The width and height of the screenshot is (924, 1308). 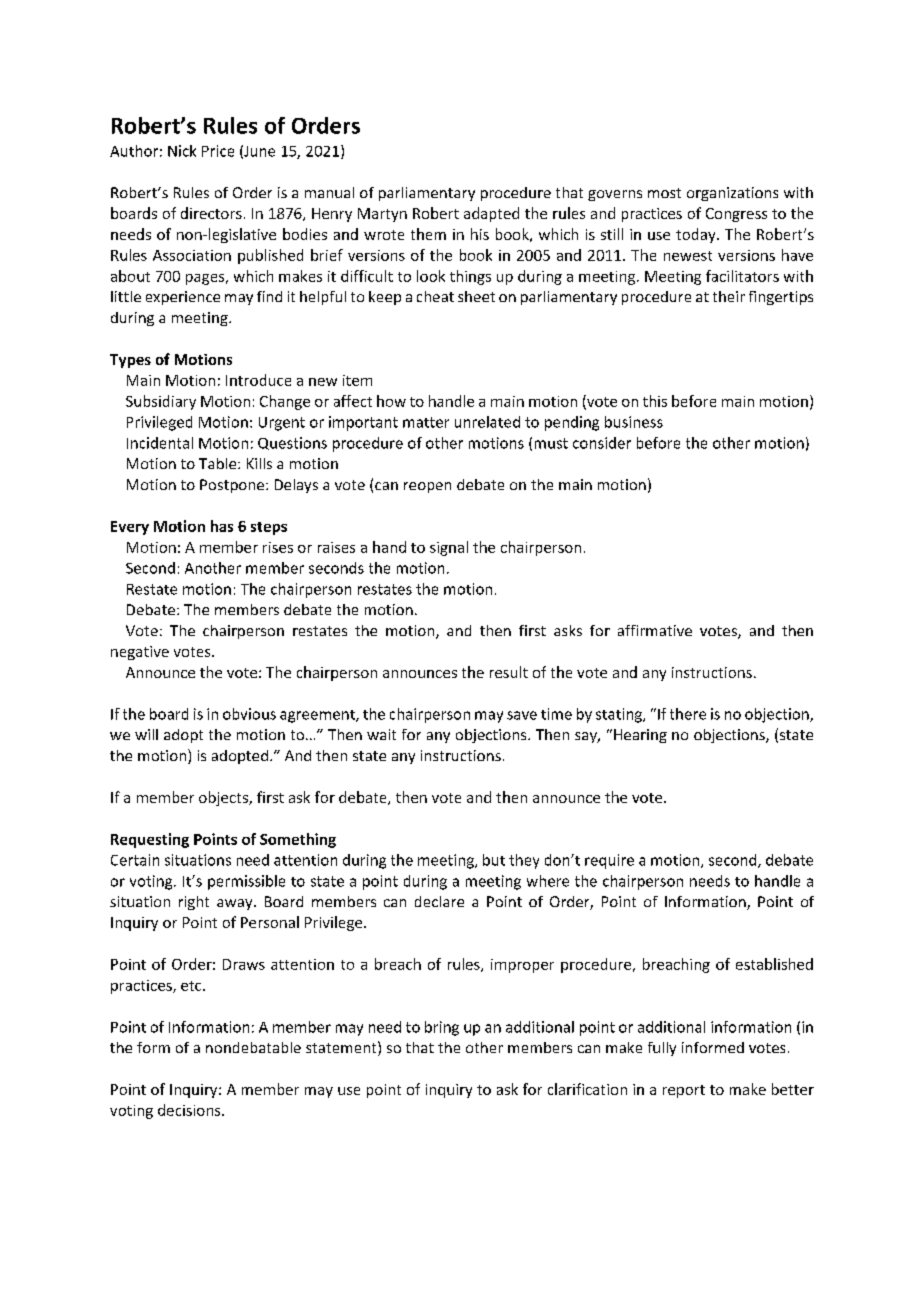 What do you see at coordinates (218, 151) in the screenshot?
I see `Price` at bounding box center [218, 151].
